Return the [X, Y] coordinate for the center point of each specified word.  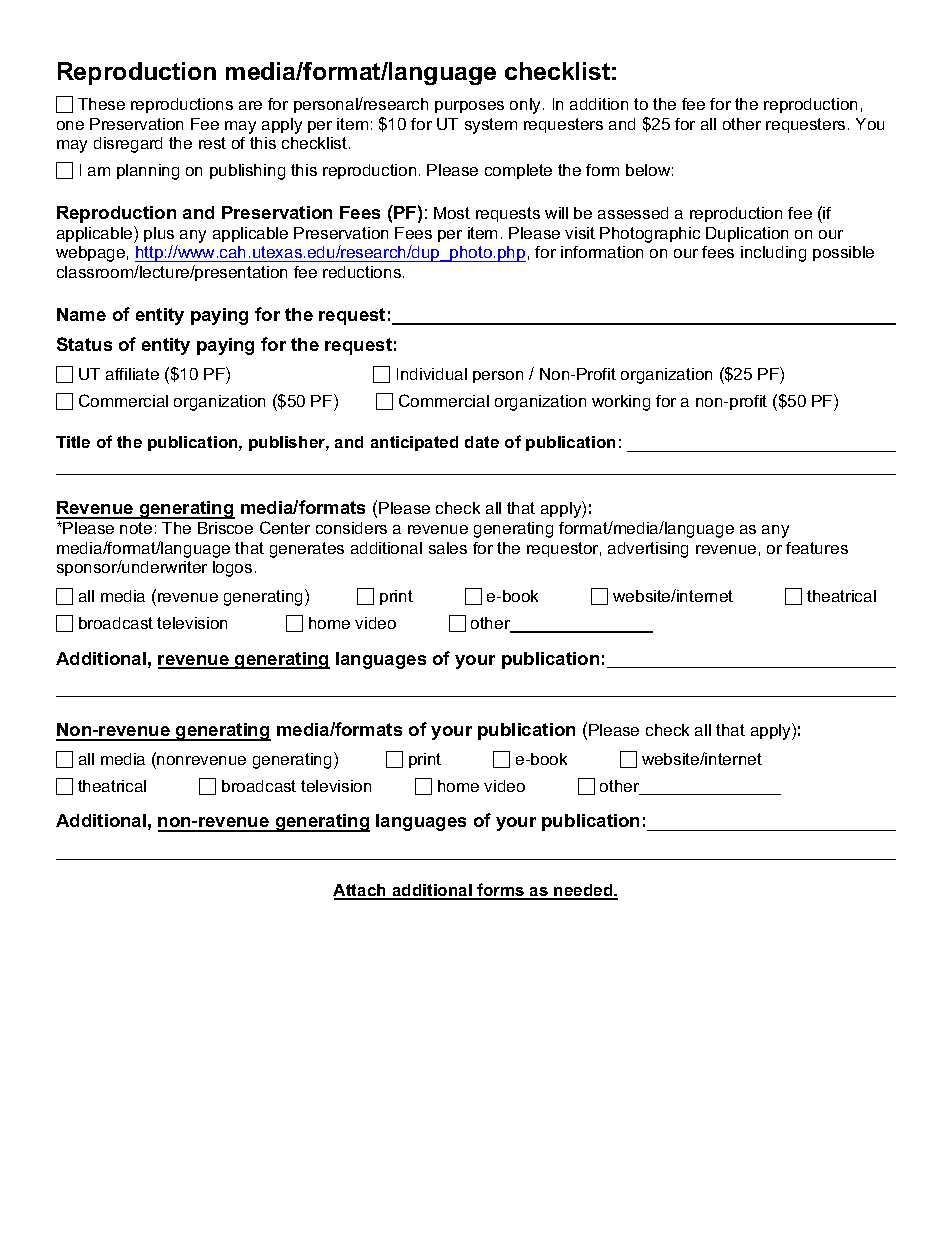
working [621, 403]
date [482, 442]
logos [232, 569]
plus [159, 234]
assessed [633, 213]
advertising [648, 550]
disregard [128, 145]
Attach [361, 891]
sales [448, 548]
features [817, 548]
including [773, 254]
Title [73, 442]
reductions [363, 272]
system [491, 126]
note [136, 528]
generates [307, 550]
